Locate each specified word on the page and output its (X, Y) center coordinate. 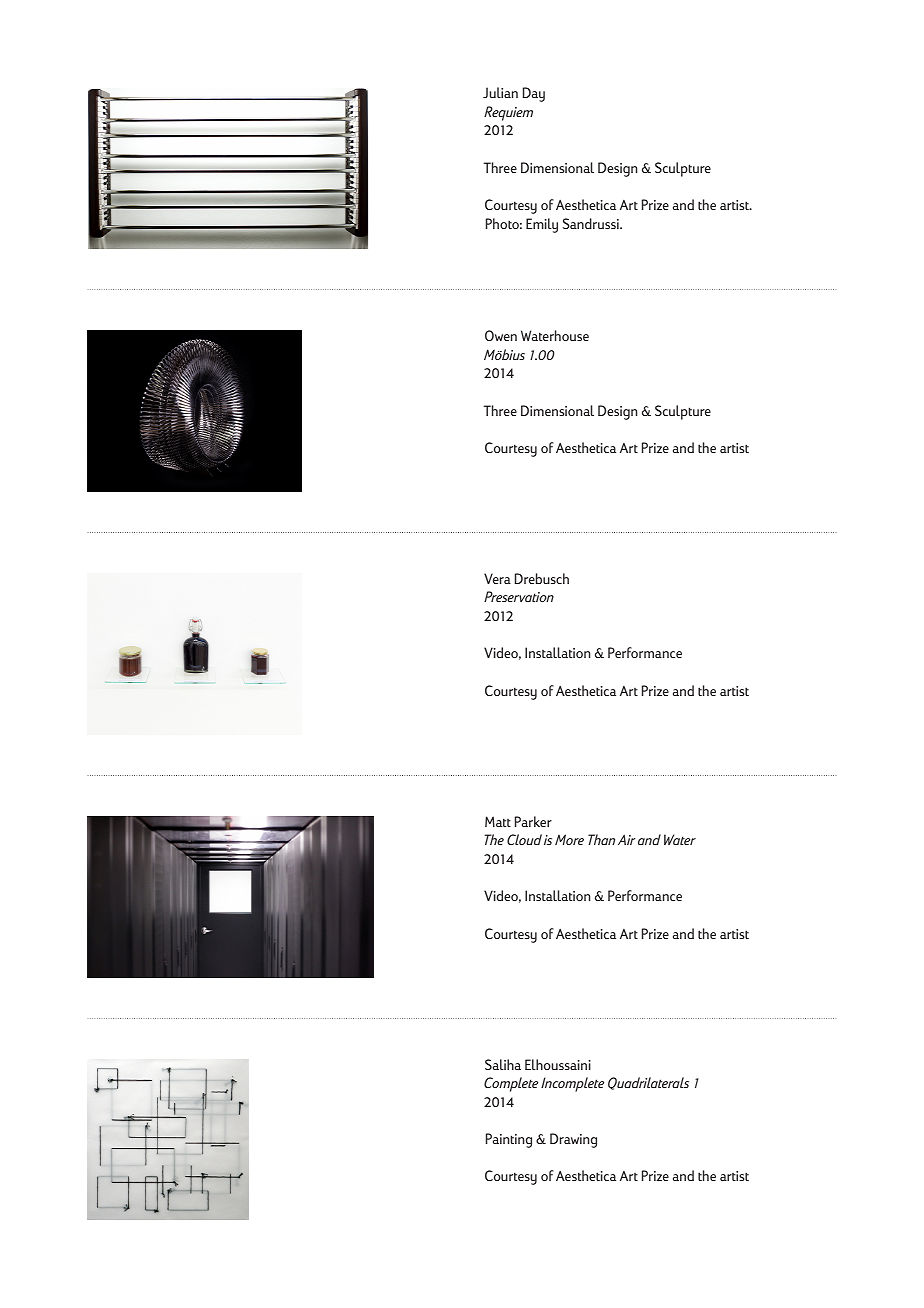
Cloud (524, 839)
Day (534, 94)
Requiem (508, 113)
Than (601, 839)
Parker (533, 821)
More (569, 839)
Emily (542, 225)
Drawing (573, 1140)
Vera (497, 578)
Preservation (519, 596)
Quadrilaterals (648, 1083)
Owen (501, 335)
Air (627, 839)
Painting (509, 1140)
